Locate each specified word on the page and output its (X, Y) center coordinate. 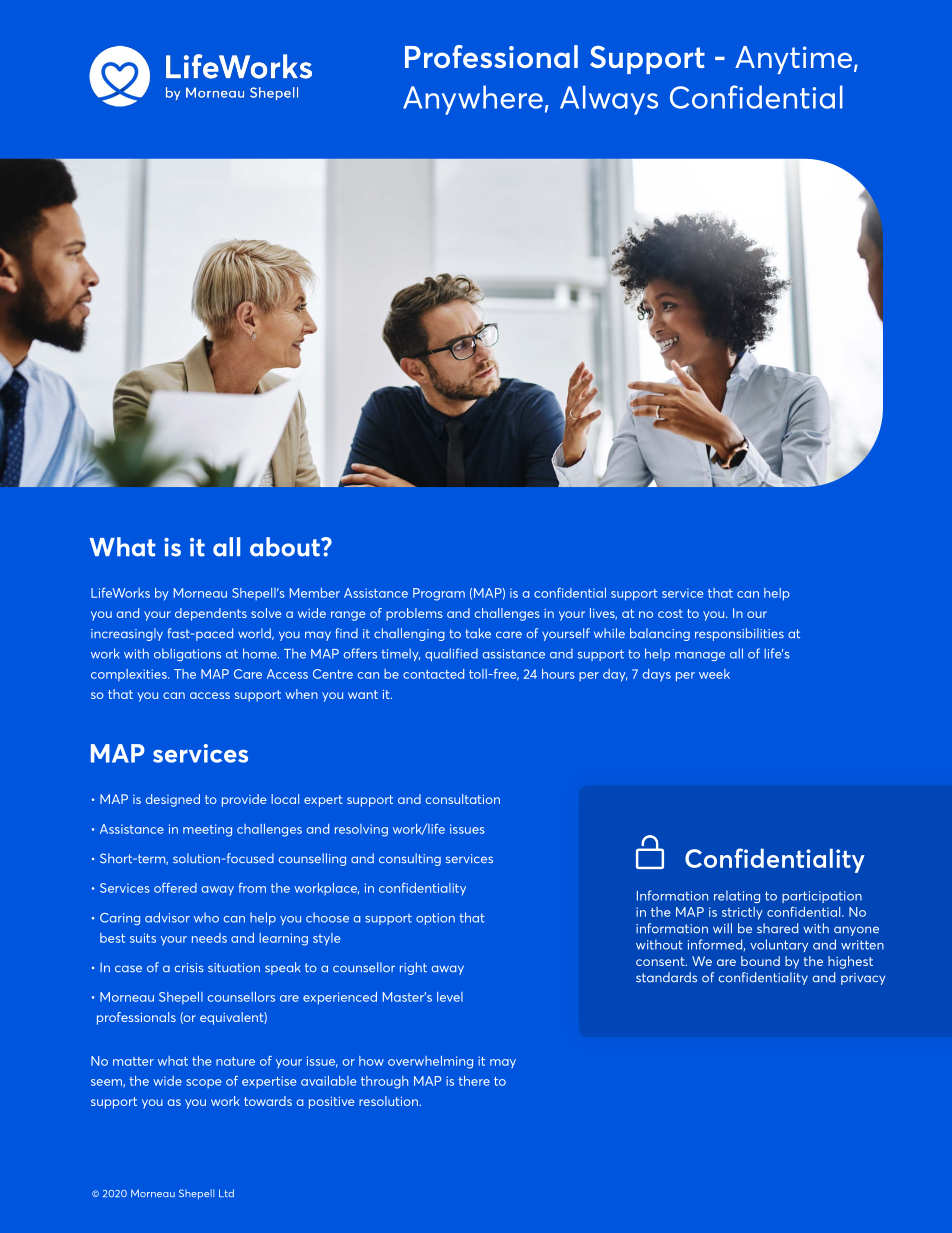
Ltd (226, 1193)
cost (670, 613)
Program (439, 594)
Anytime (793, 60)
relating (737, 896)
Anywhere (473, 100)
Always (609, 100)
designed (173, 800)
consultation (463, 799)
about (286, 547)
